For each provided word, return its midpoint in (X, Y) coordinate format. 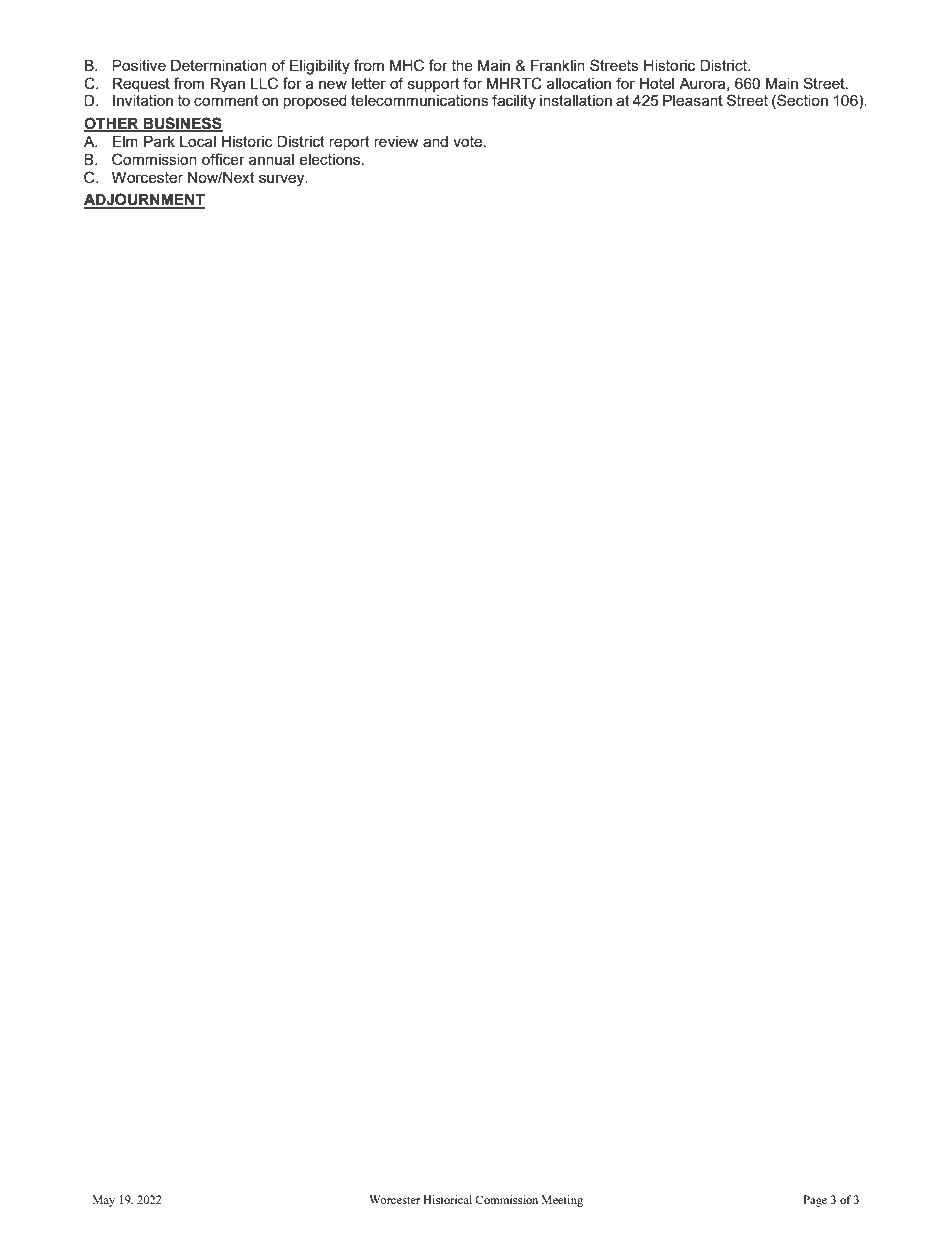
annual (271, 159)
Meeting (562, 1201)
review (396, 141)
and (435, 141)
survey (283, 180)
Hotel (657, 83)
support (434, 85)
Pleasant (693, 100)
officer (223, 159)
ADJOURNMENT (144, 200)
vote (469, 141)
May (104, 1201)
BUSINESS (182, 124)
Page (815, 1201)
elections (331, 159)
